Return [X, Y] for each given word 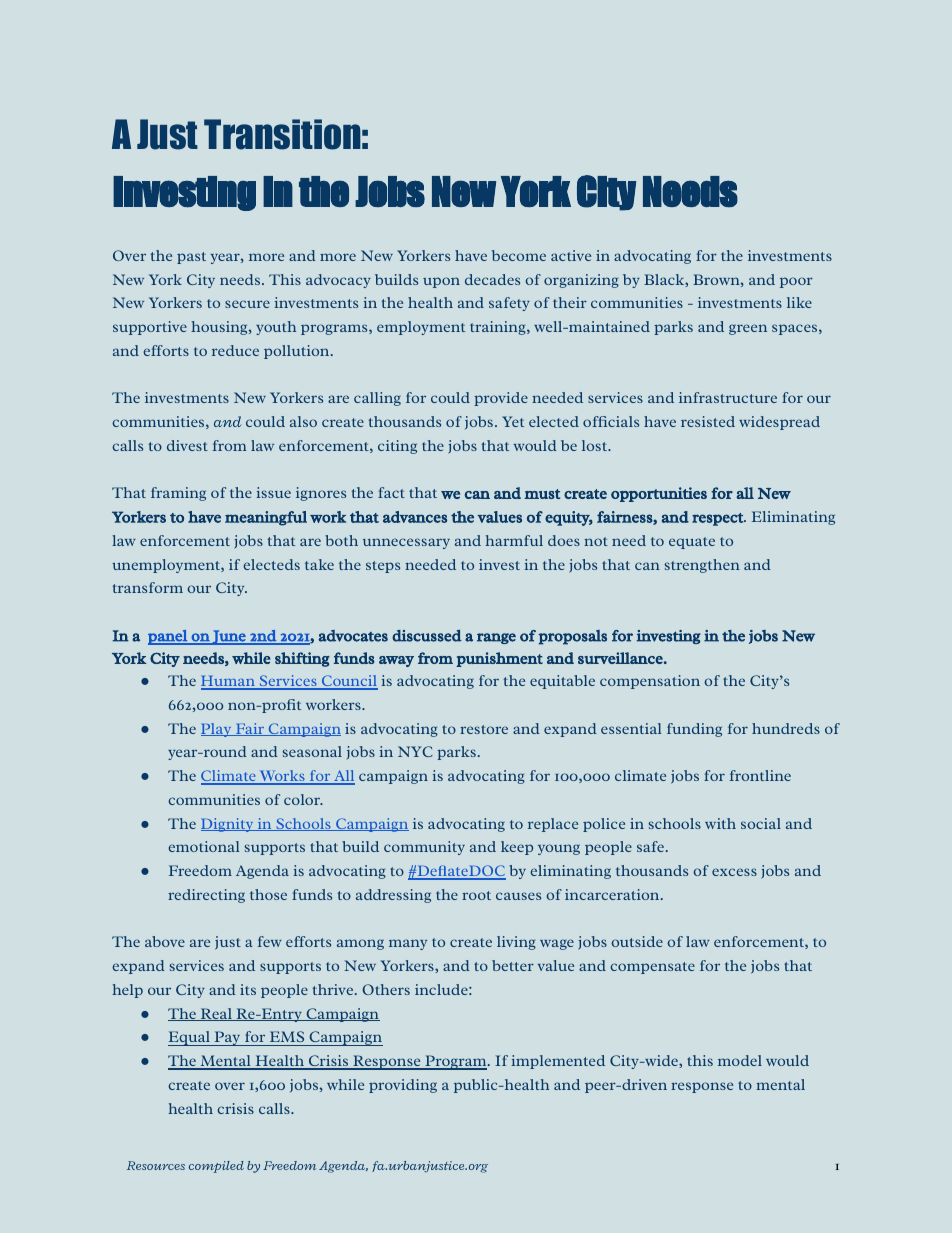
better [513, 965]
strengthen [702, 566]
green [748, 329]
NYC [415, 751]
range [496, 638]
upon [441, 282]
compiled [216, 1167]
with [720, 823]
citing [397, 447]
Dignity [228, 825]
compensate [652, 968]
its [248, 989]
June [228, 637]
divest [187, 445]
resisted [708, 421]
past [191, 258]
